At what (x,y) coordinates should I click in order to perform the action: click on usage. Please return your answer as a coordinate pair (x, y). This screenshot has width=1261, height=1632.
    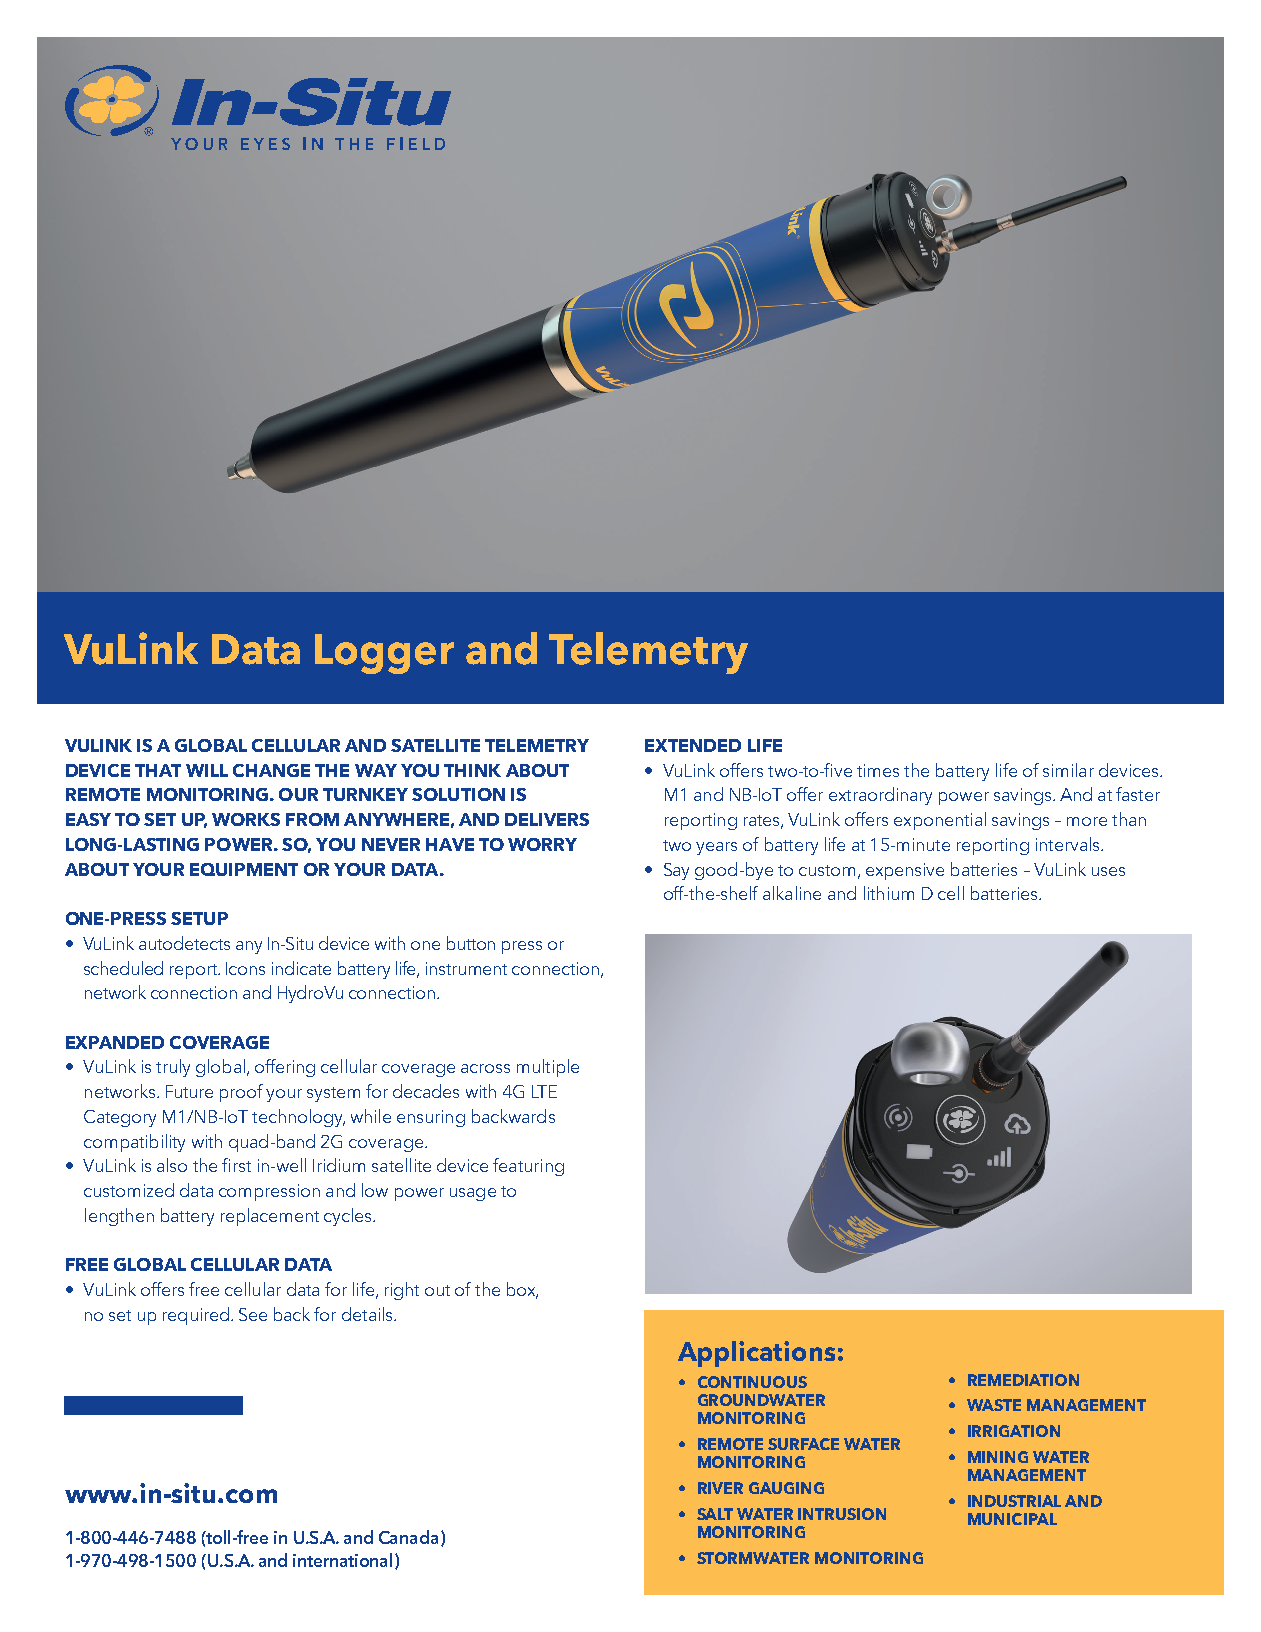
    Looking at the image, I should click on (473, 1194).
